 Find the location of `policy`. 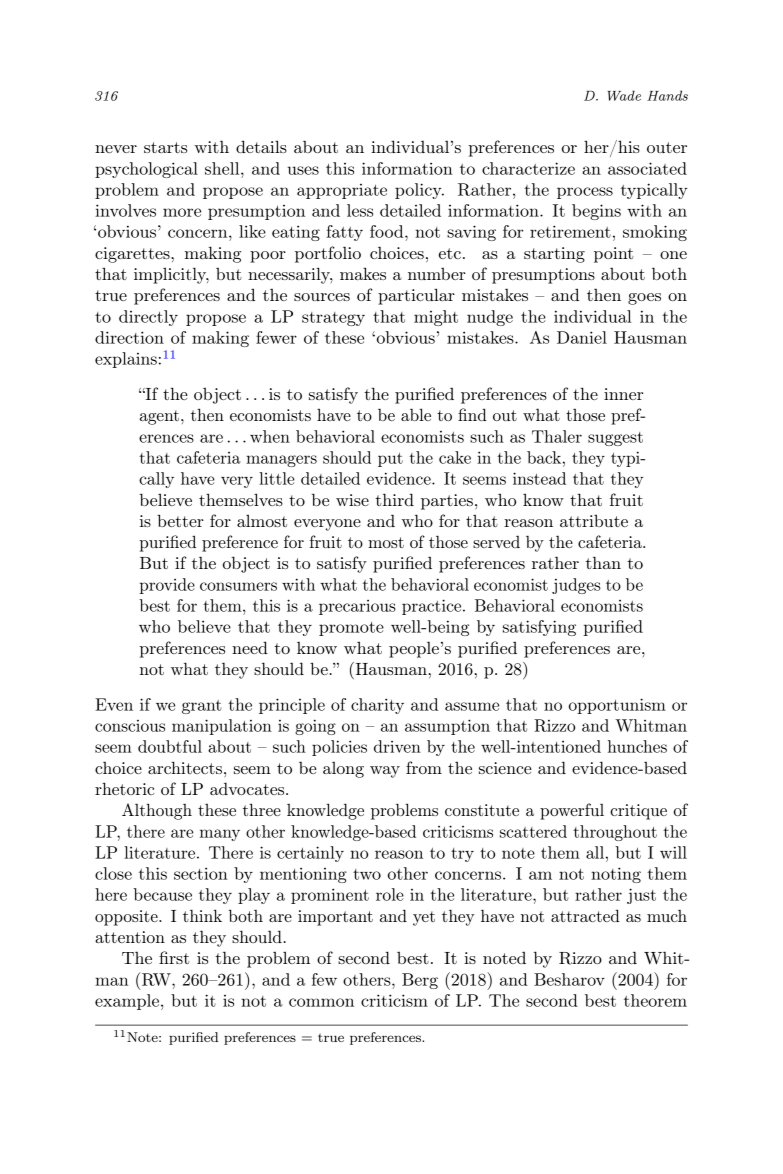

policy is located at coordinates (419, 191).
